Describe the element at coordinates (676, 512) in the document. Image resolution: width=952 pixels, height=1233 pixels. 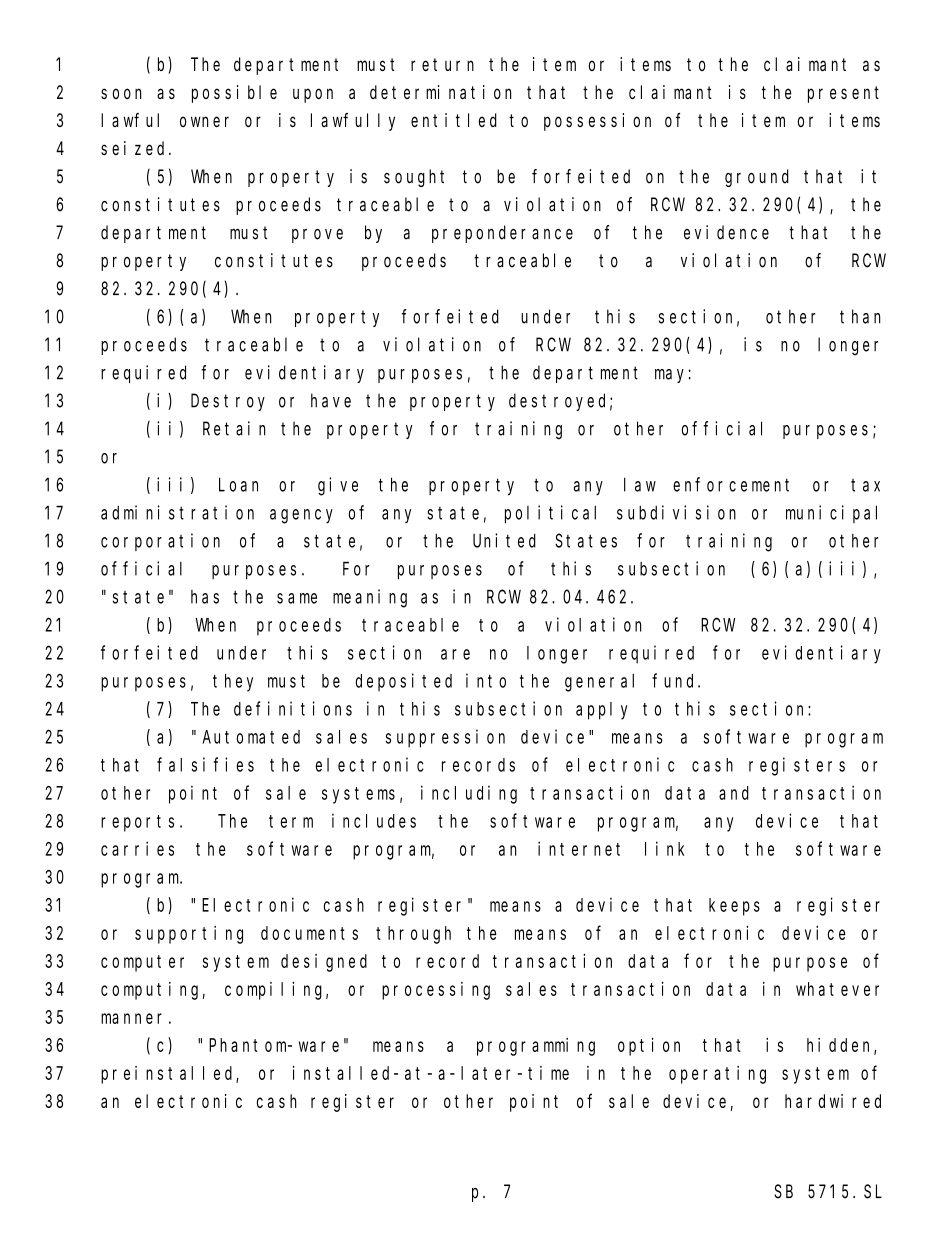
I see `subdivision` at that location.
